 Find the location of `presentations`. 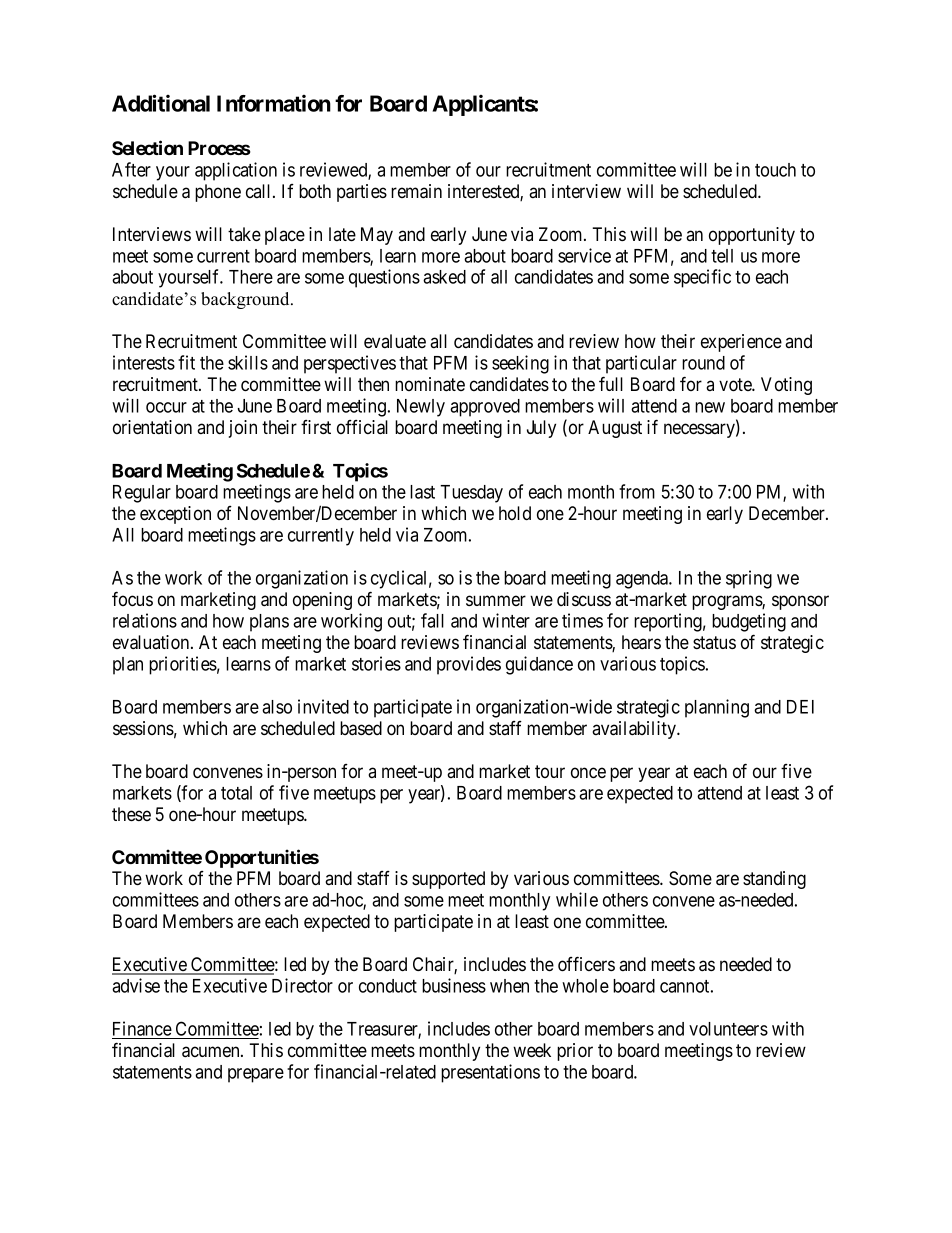

presentations is located at coordinates (490, 1073).
